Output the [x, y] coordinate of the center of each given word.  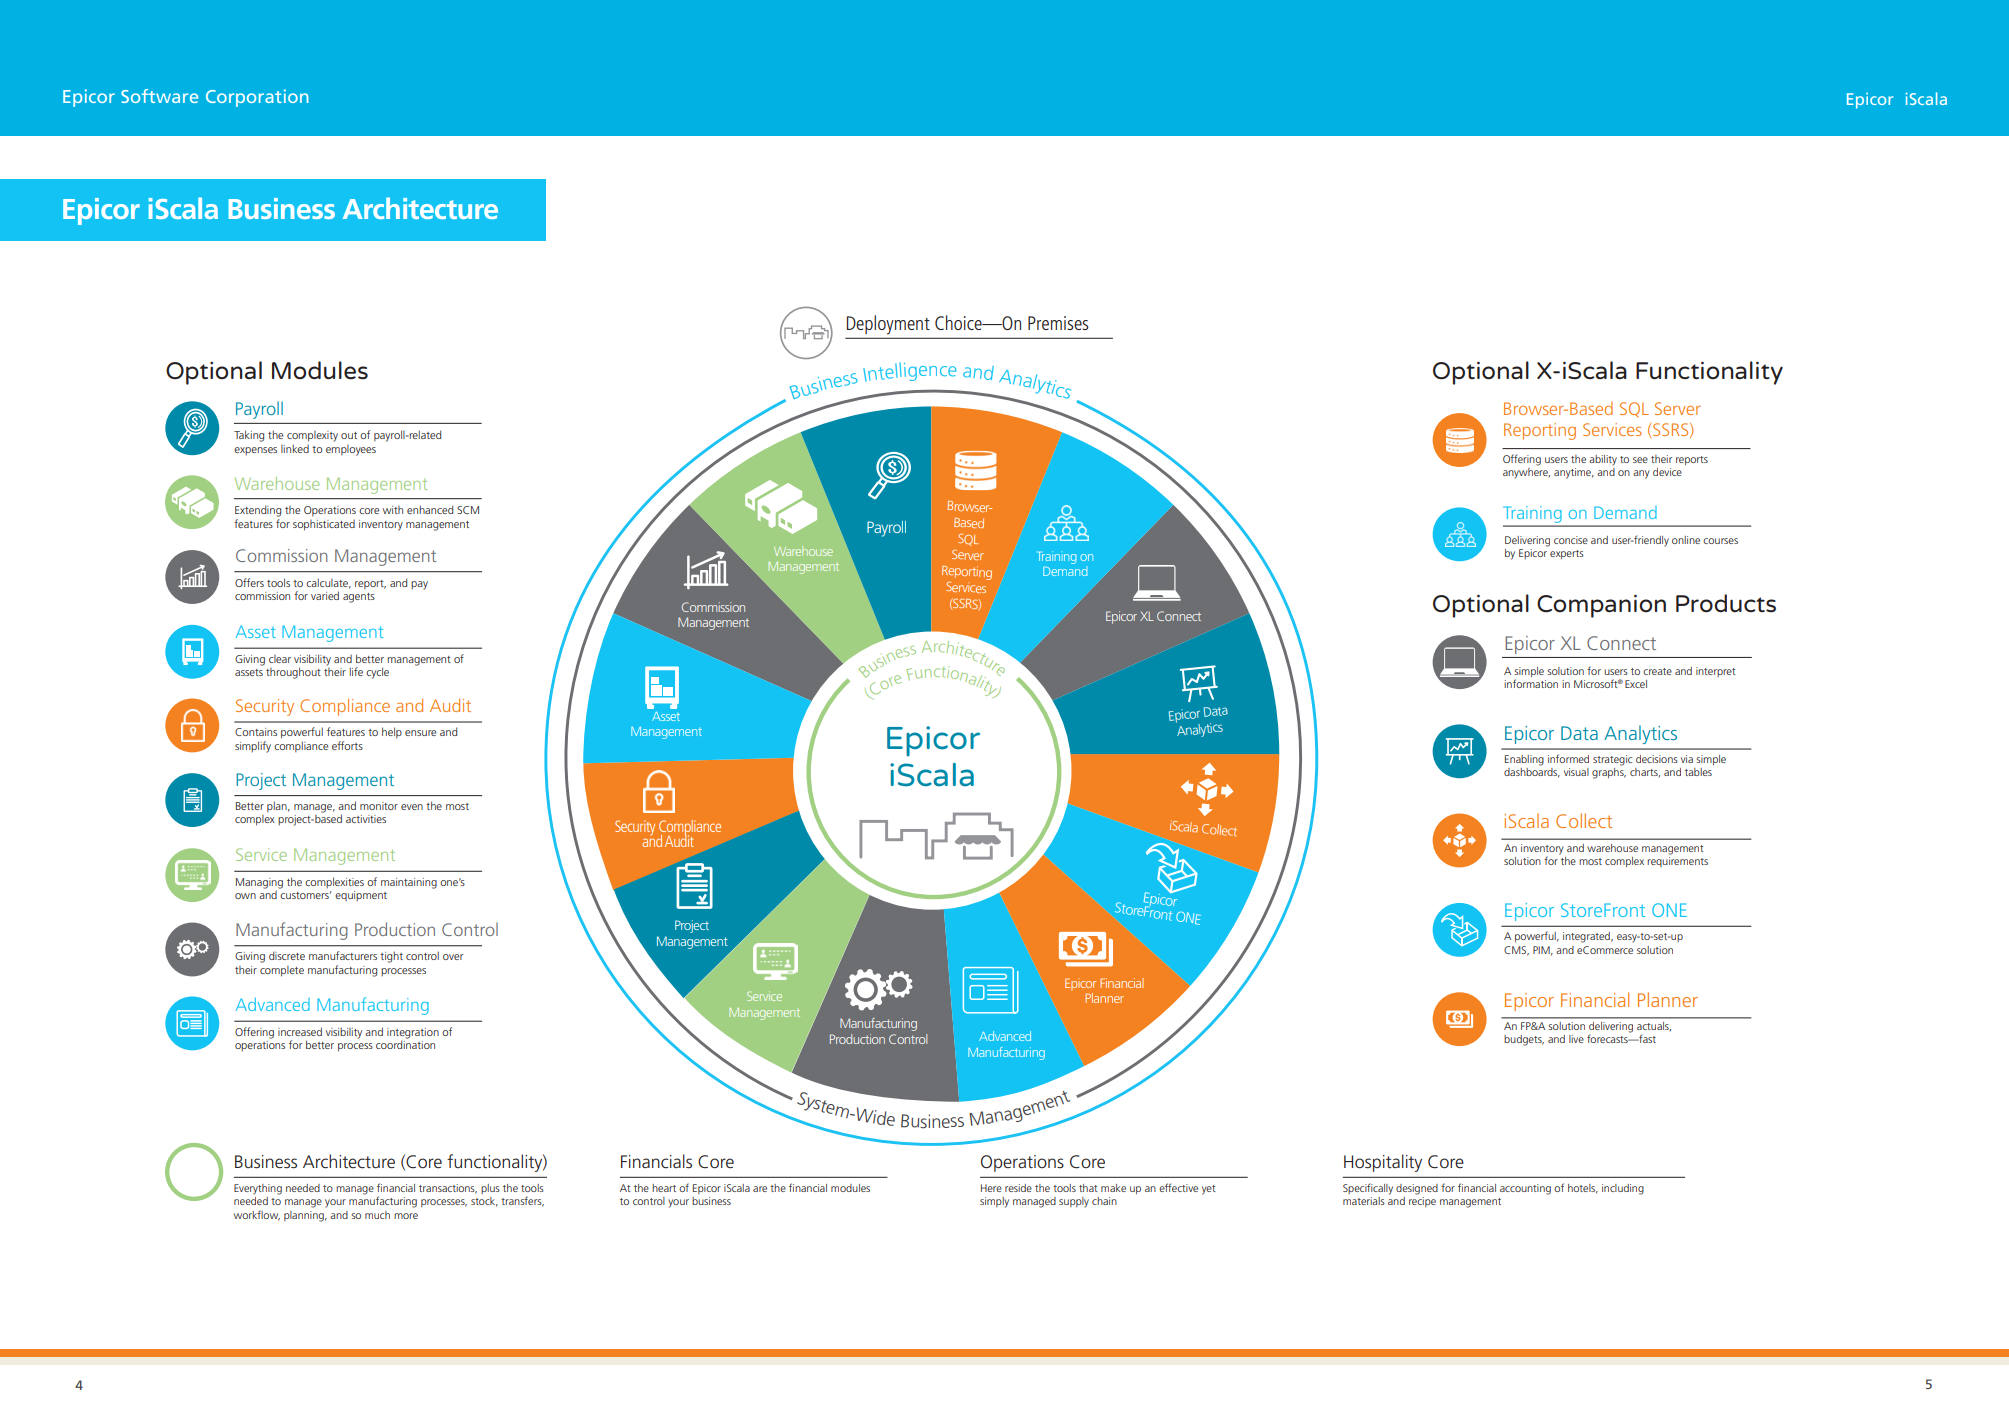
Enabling [1524, 760]
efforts [347, 745]
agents [359, 598]
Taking [249, 436]
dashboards [1532, 773]
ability [1603, 460]
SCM [468, 510]
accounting [1525, 1189]
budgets [1524, 1040]
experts [1567, 554]
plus [490, 1189]
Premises [1058, 323]
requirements [1677, 860]
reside [1018, 1188]
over [453, 957]
